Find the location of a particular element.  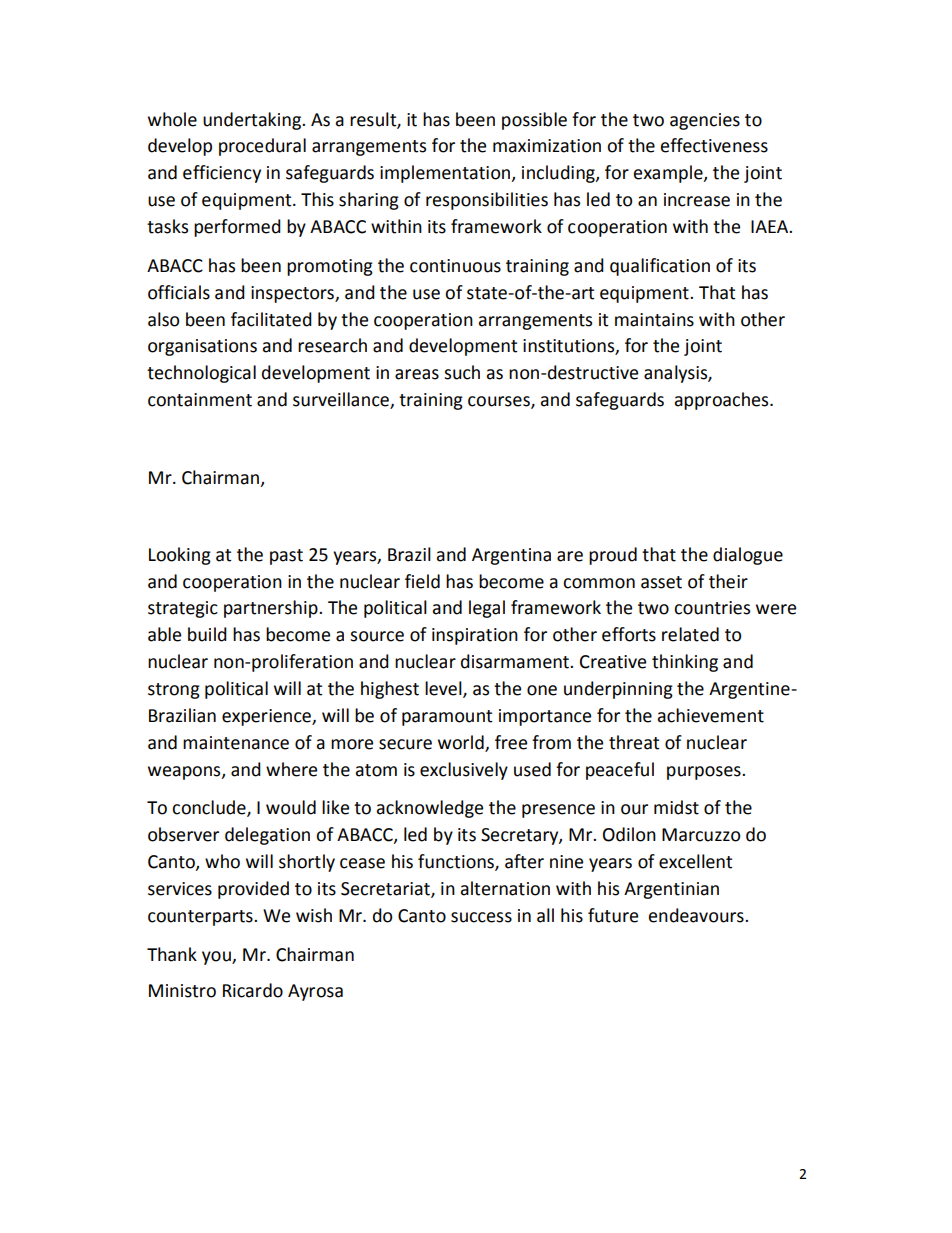

you is located at coordinates (217, 958).
